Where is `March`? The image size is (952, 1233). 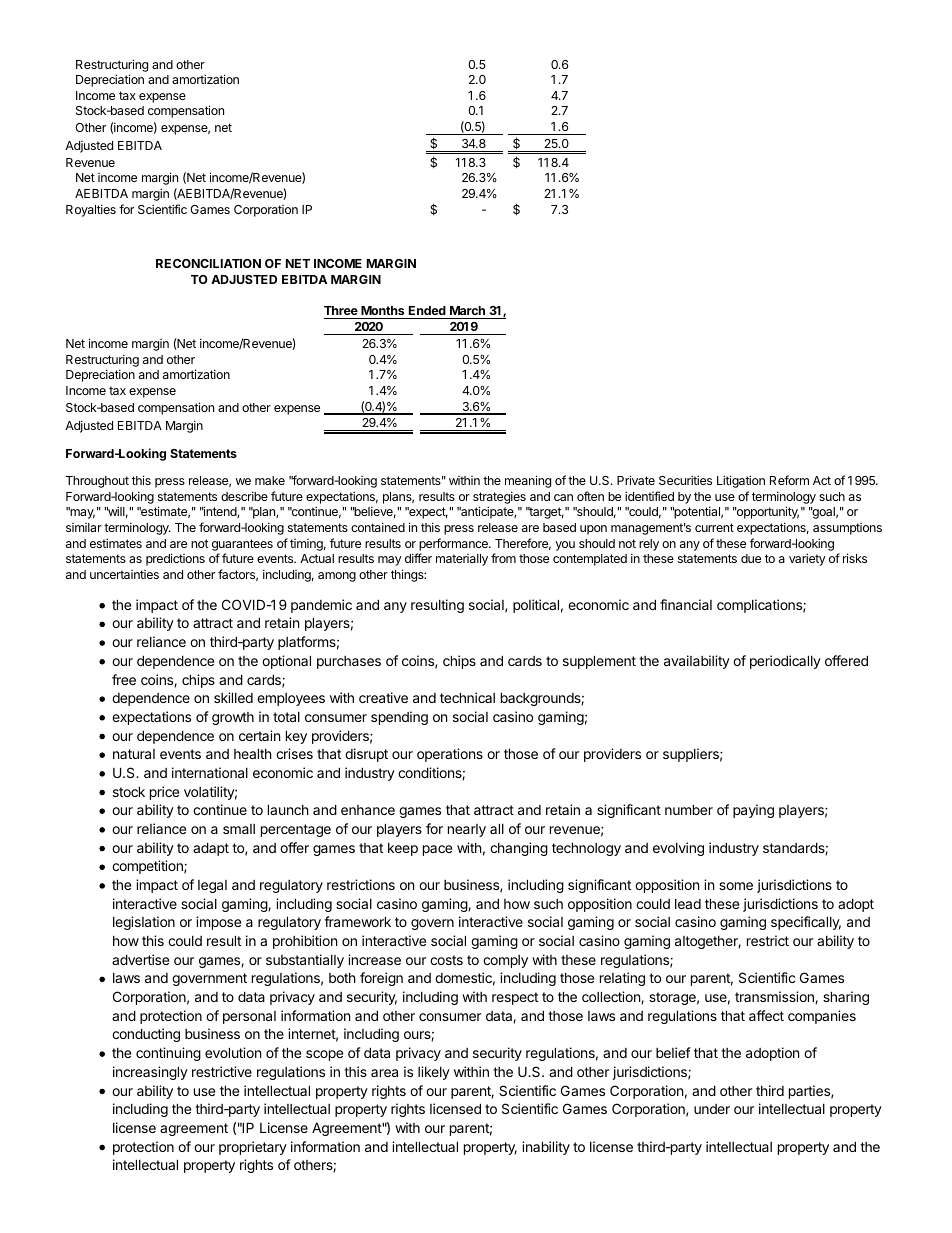
March is located at coordinates (467, 310).
